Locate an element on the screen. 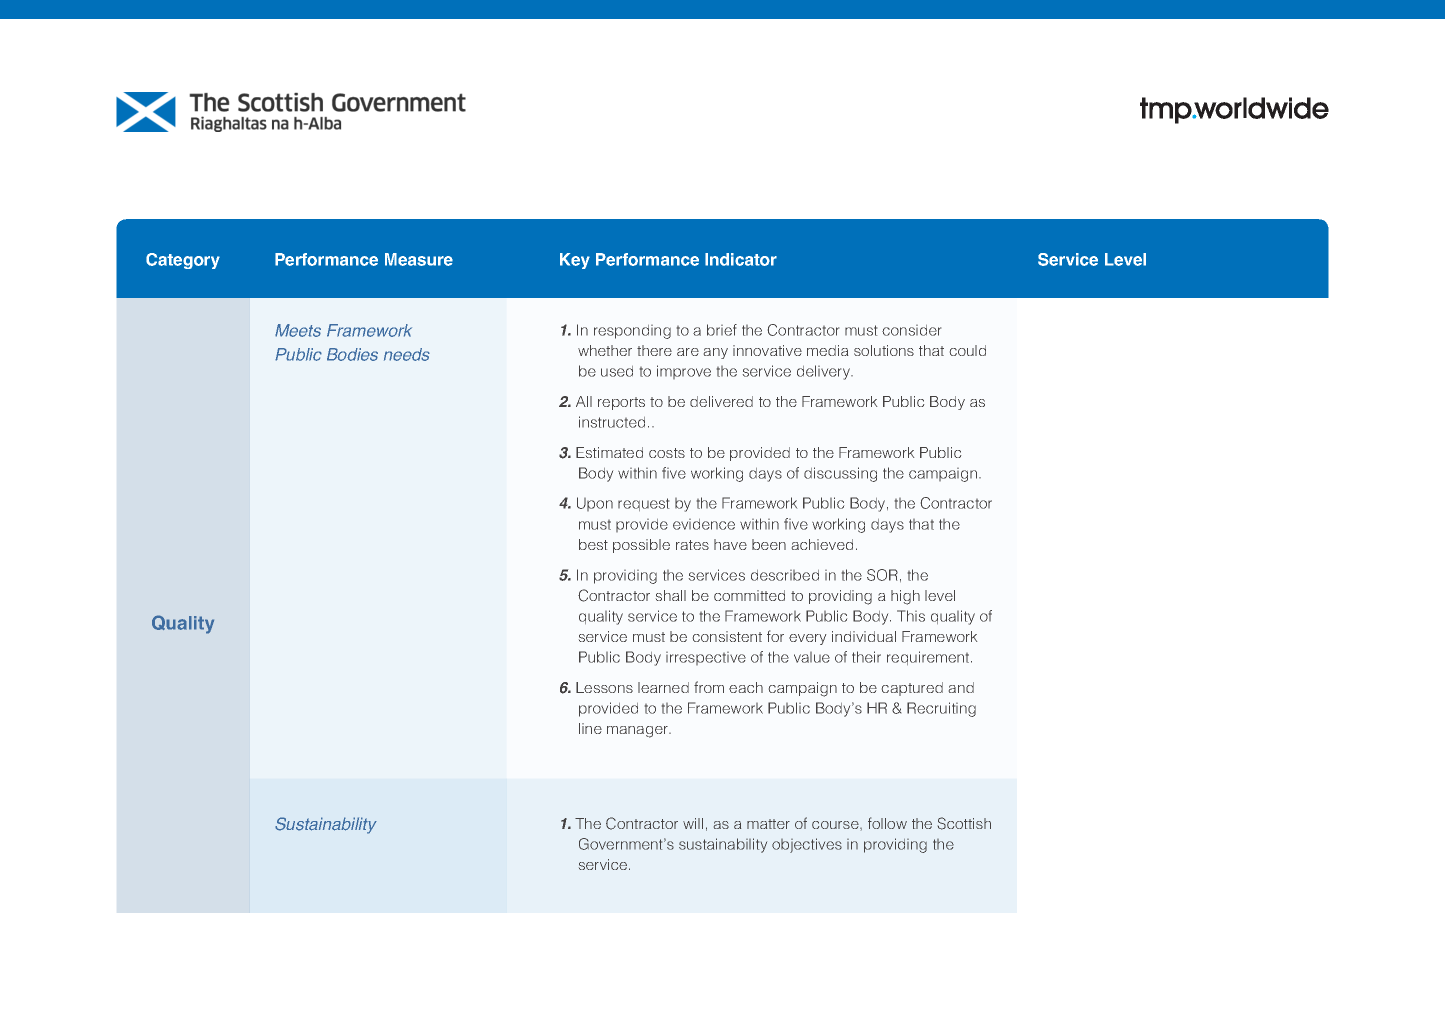 This screenshot has height=1022, width=1445. Indicator is located at coordinates (741, 259).
